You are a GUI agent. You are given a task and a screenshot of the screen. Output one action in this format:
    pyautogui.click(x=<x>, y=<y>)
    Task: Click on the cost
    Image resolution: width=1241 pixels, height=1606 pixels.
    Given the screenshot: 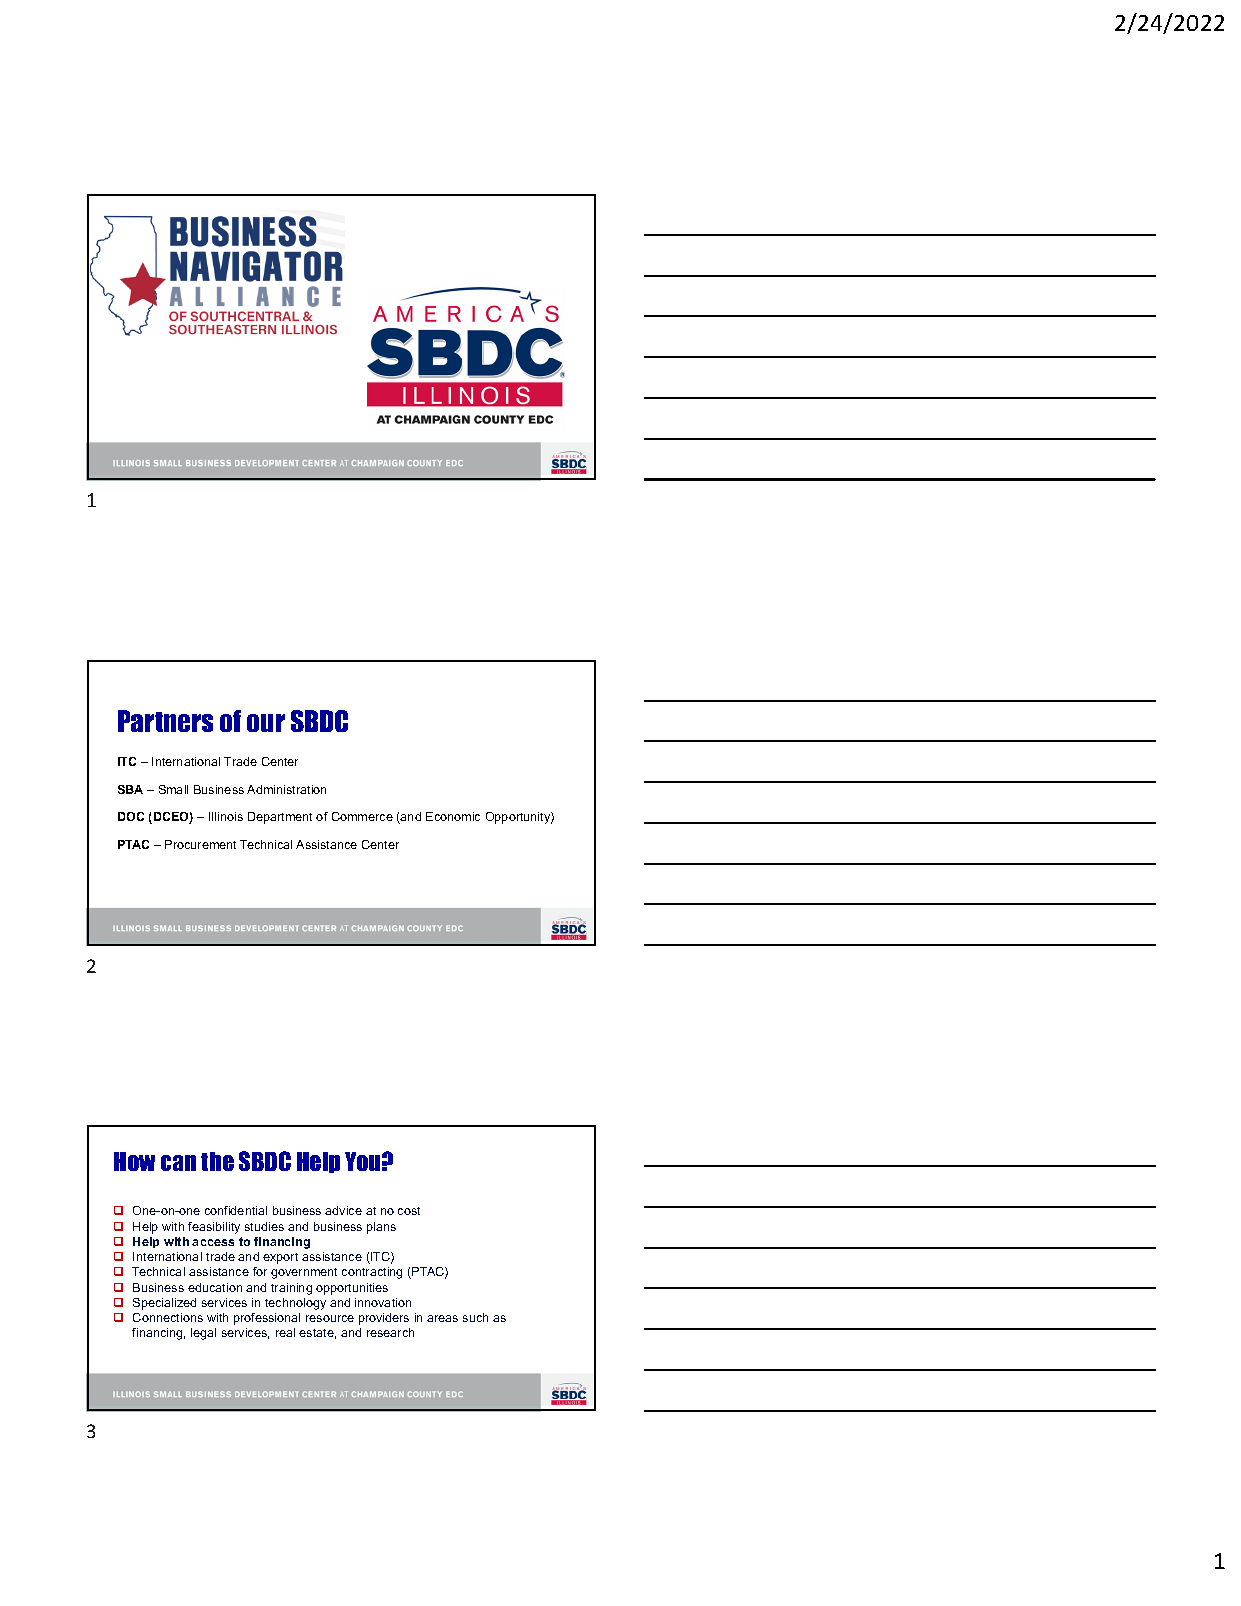 What is the action you would take?
    pyautogui.click(x=409, y=1211)
